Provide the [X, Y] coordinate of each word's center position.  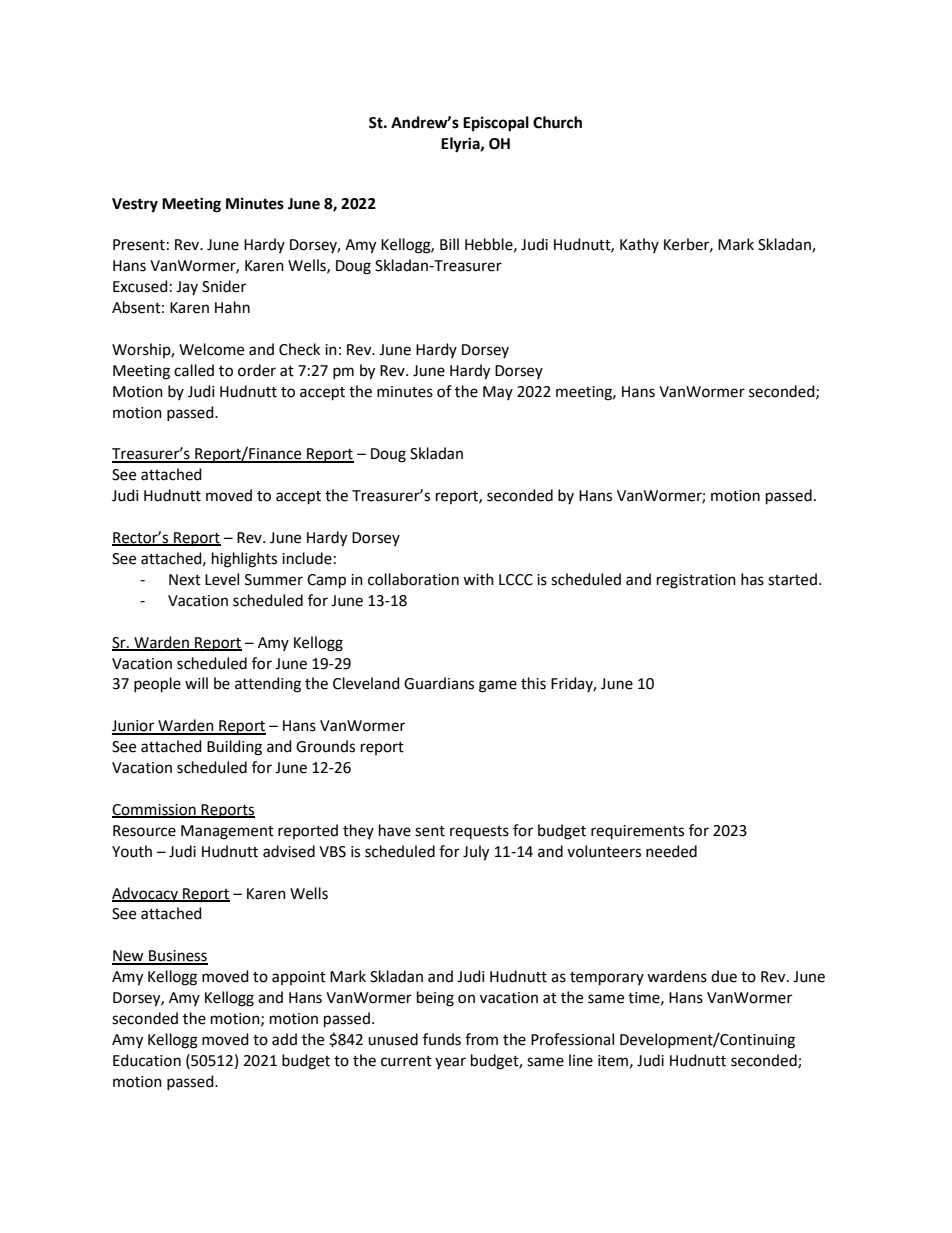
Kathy [639, 245]
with [478, 579]
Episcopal [496, 124]
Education [147, 1060]
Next [185, 580]
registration [696, 581]
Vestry [135, 205]
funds [442, 1039]
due [724, 976]
